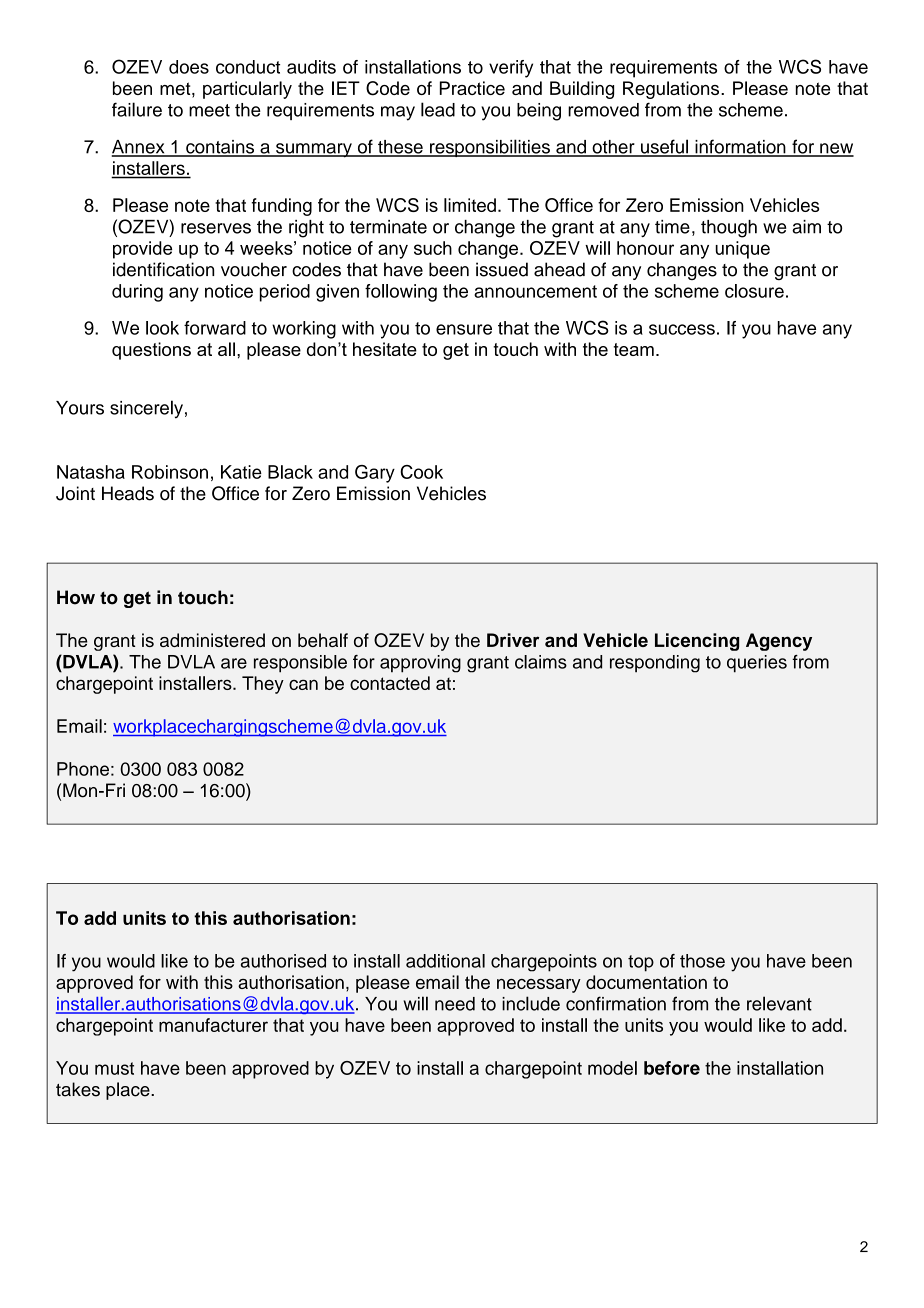 The height and width of the screenshot is (1308, 924). What do you see at coordinates (114, 1068) in the screenshot?
I see `must` at bounding box center [114, 1068].
